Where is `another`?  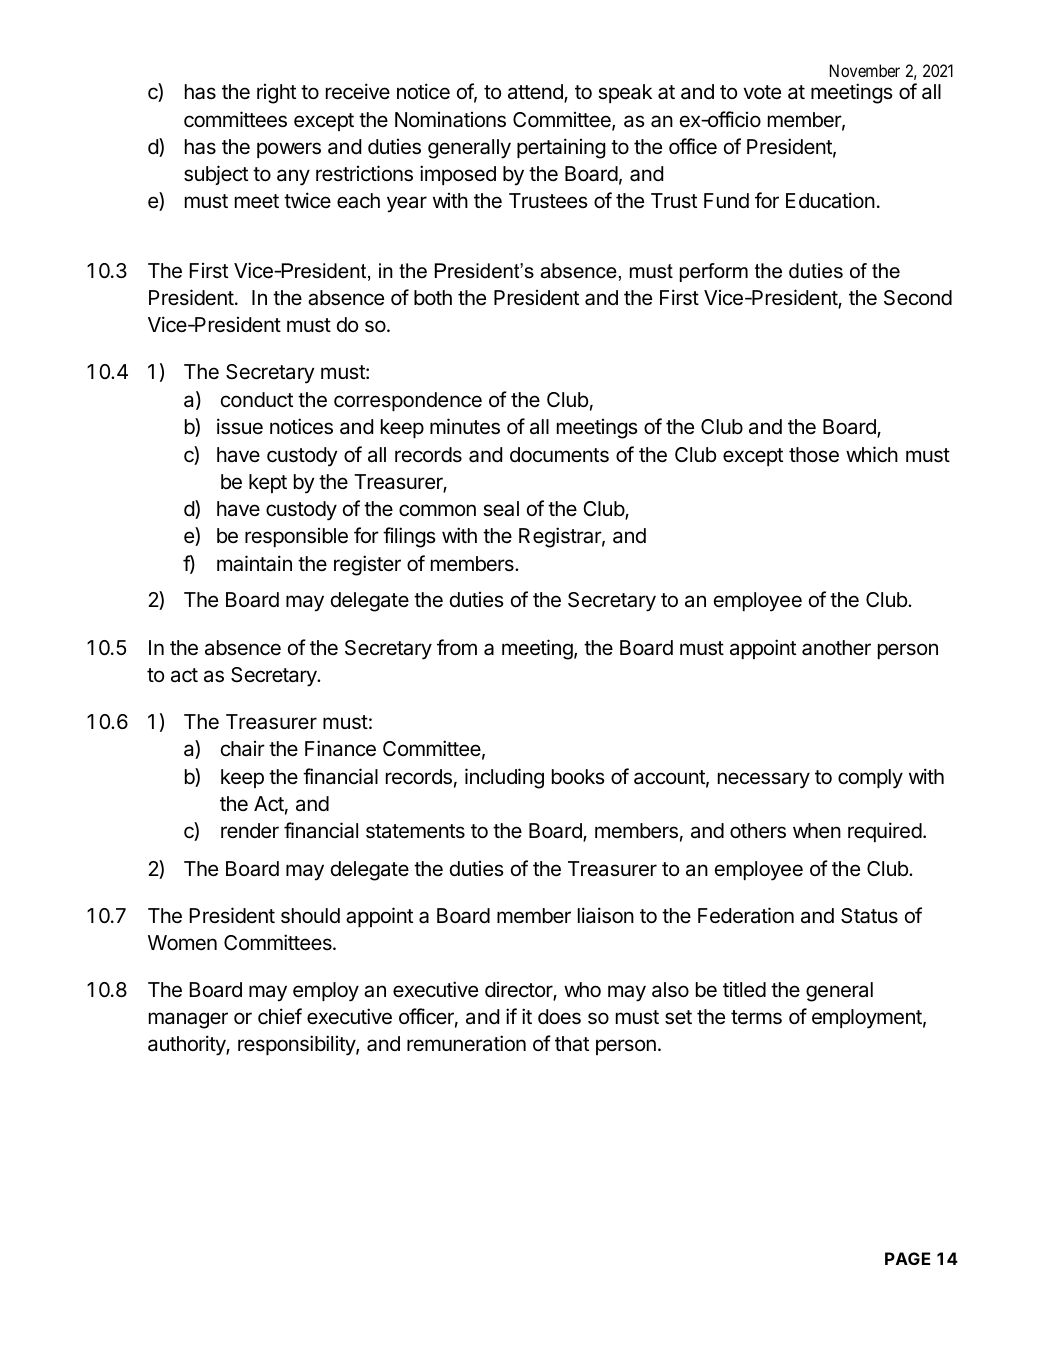 another is located at coordinates (836, 648).
